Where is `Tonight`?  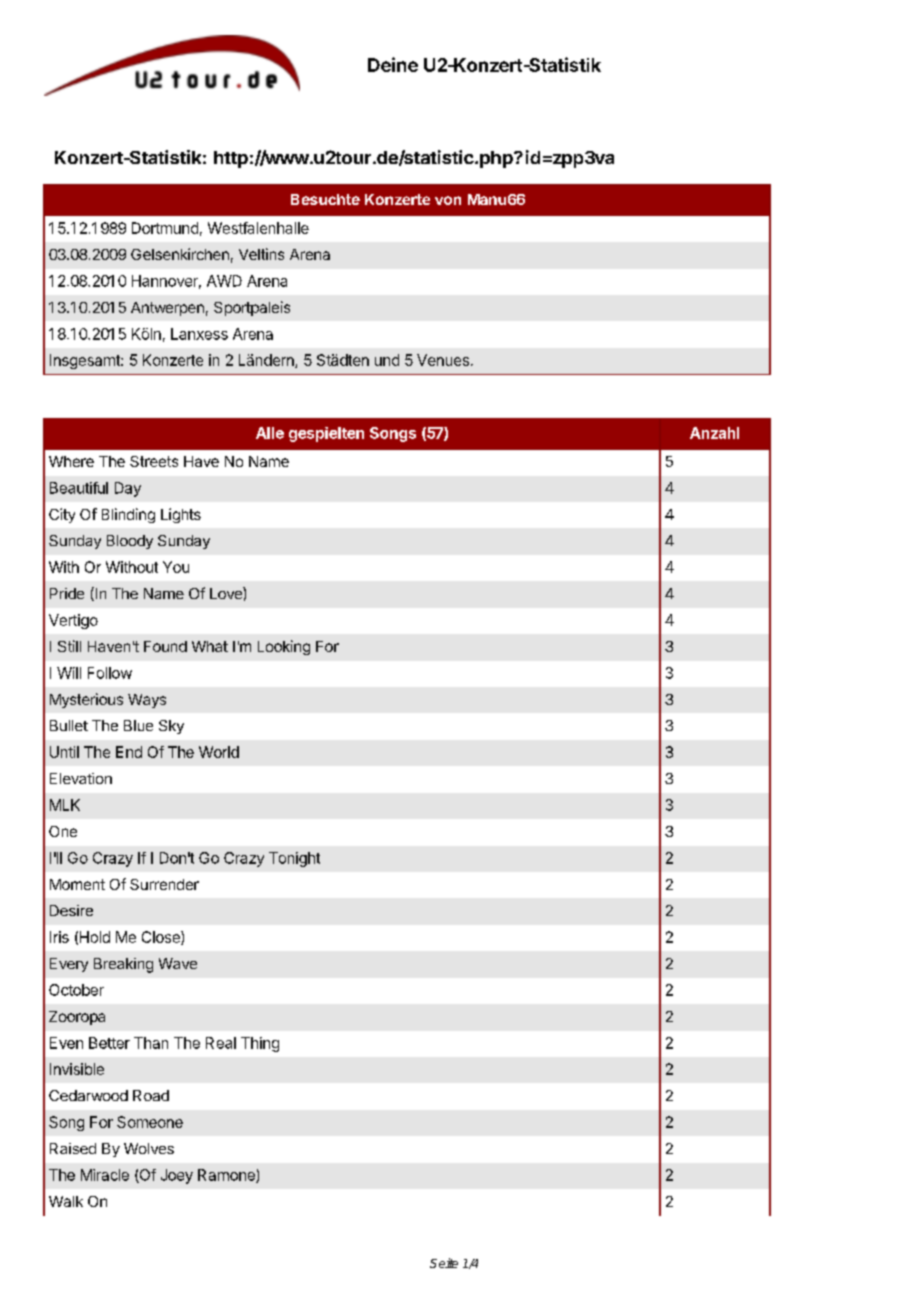
Tonight is located at coordinates (294, 859).
